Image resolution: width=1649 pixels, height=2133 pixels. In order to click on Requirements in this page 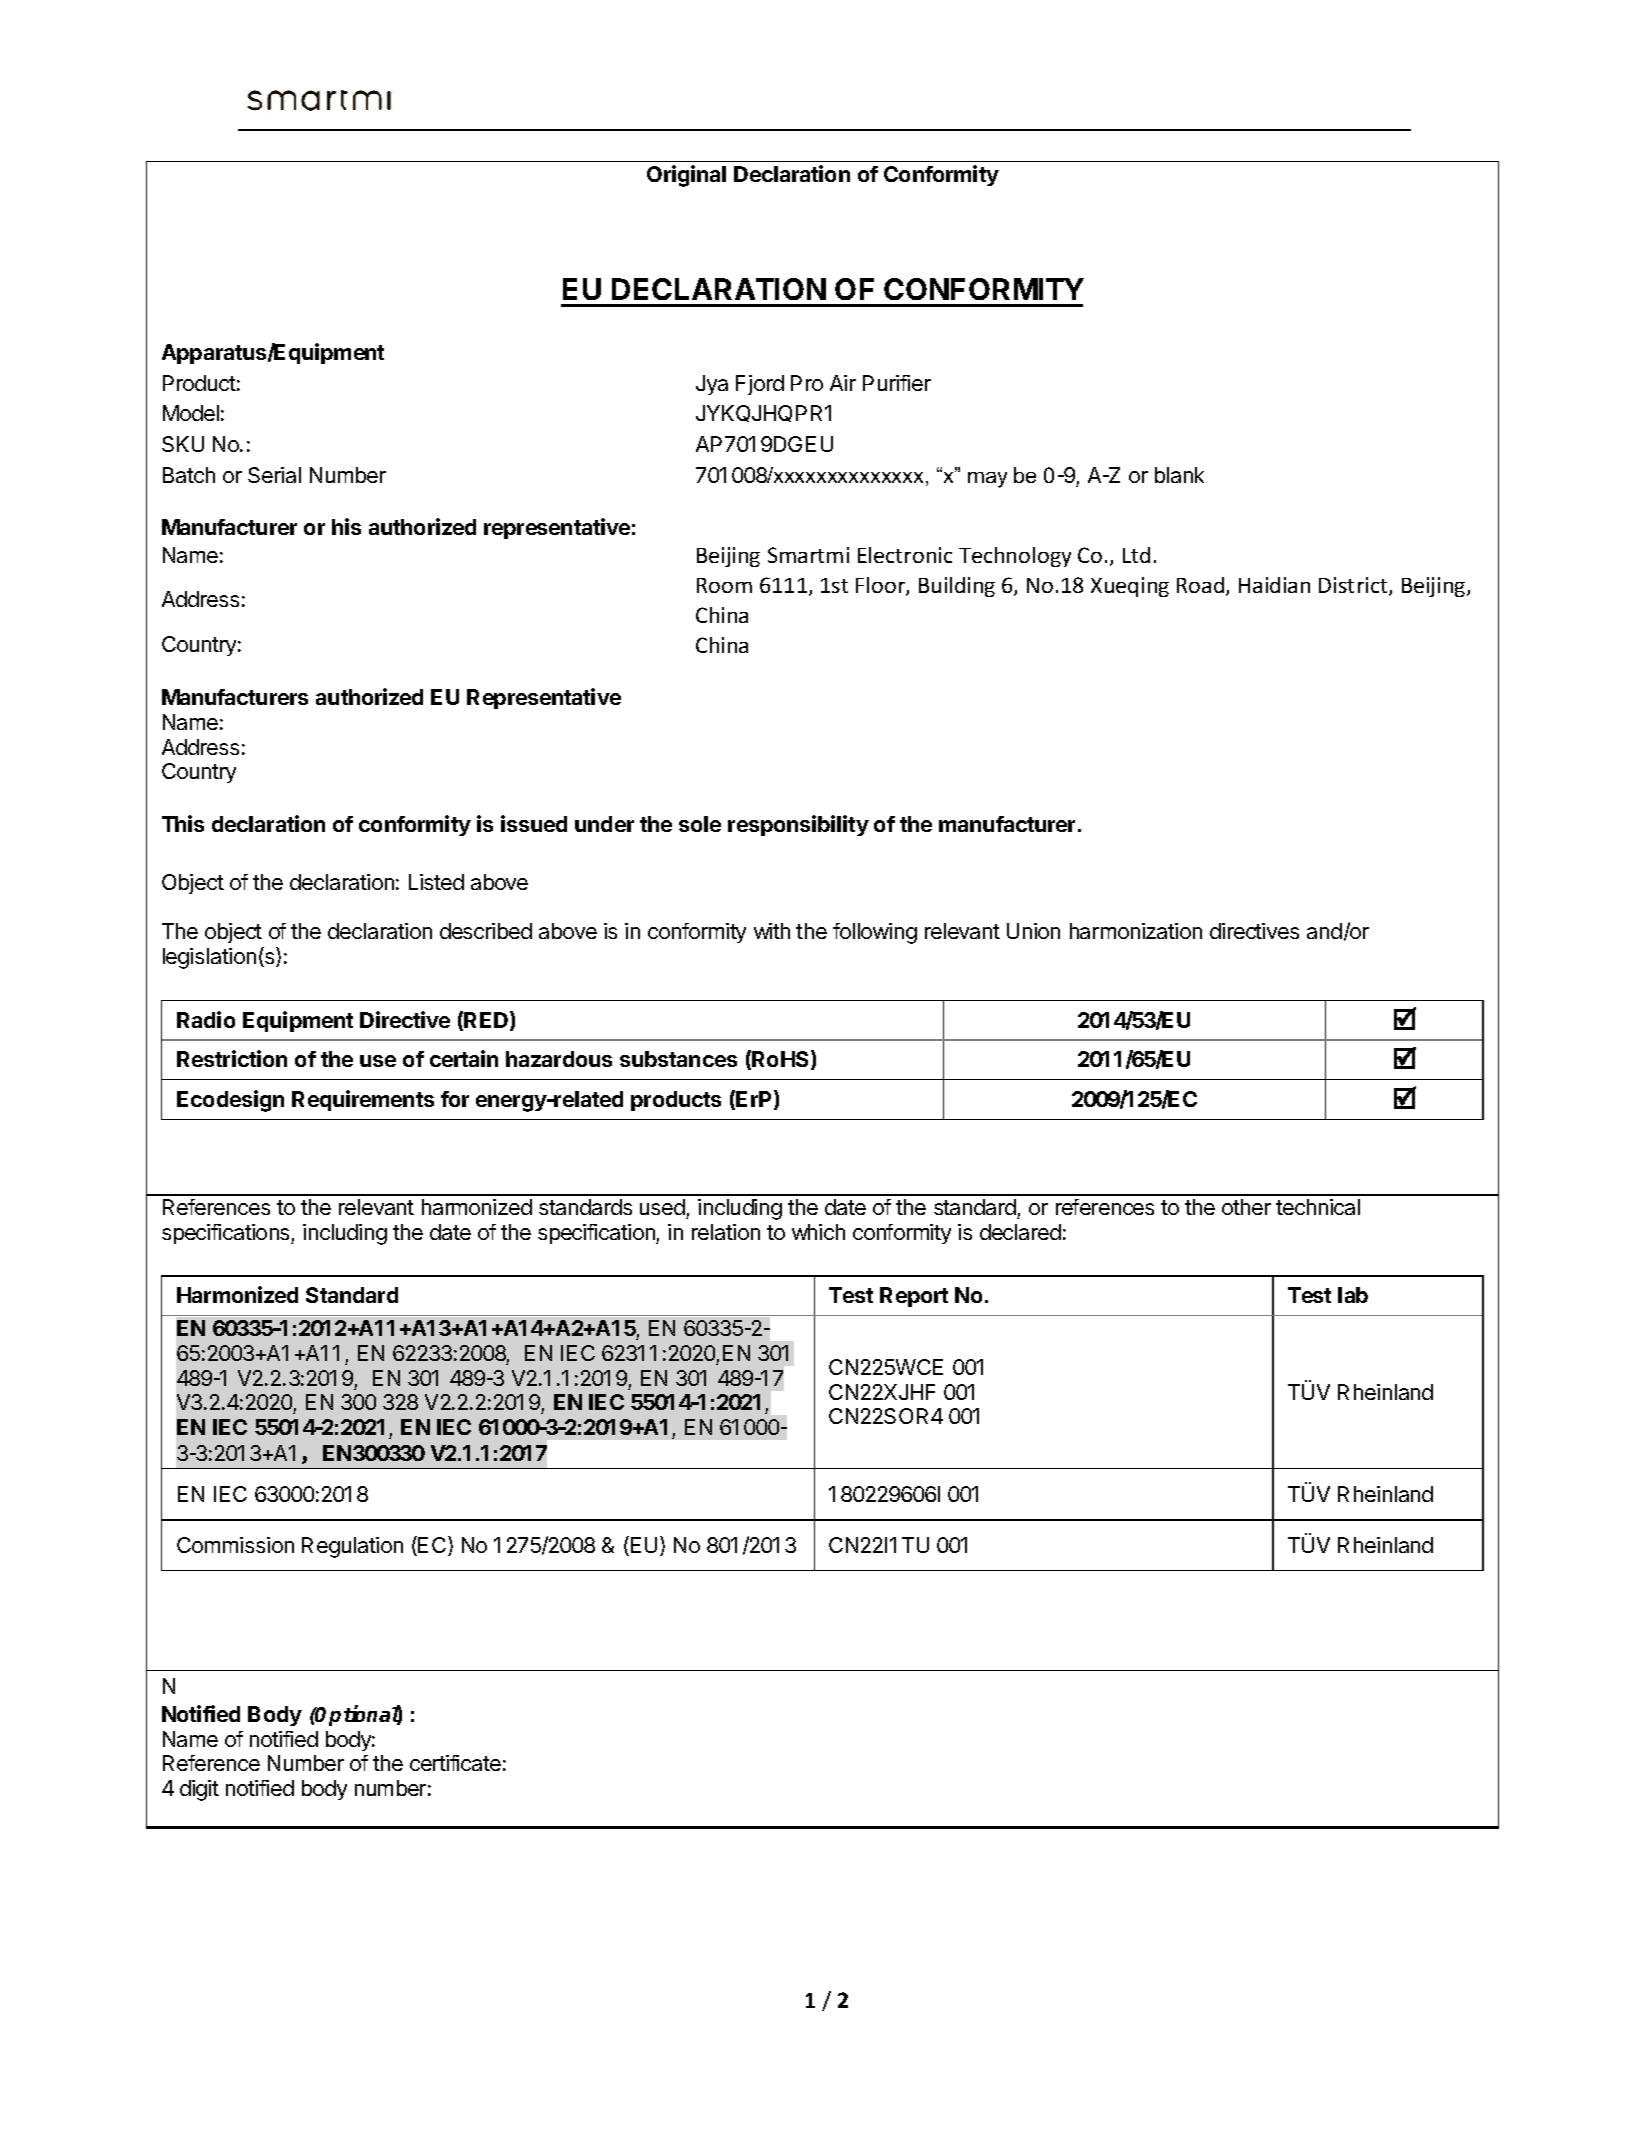, I will do `click(363, 1100)`.
